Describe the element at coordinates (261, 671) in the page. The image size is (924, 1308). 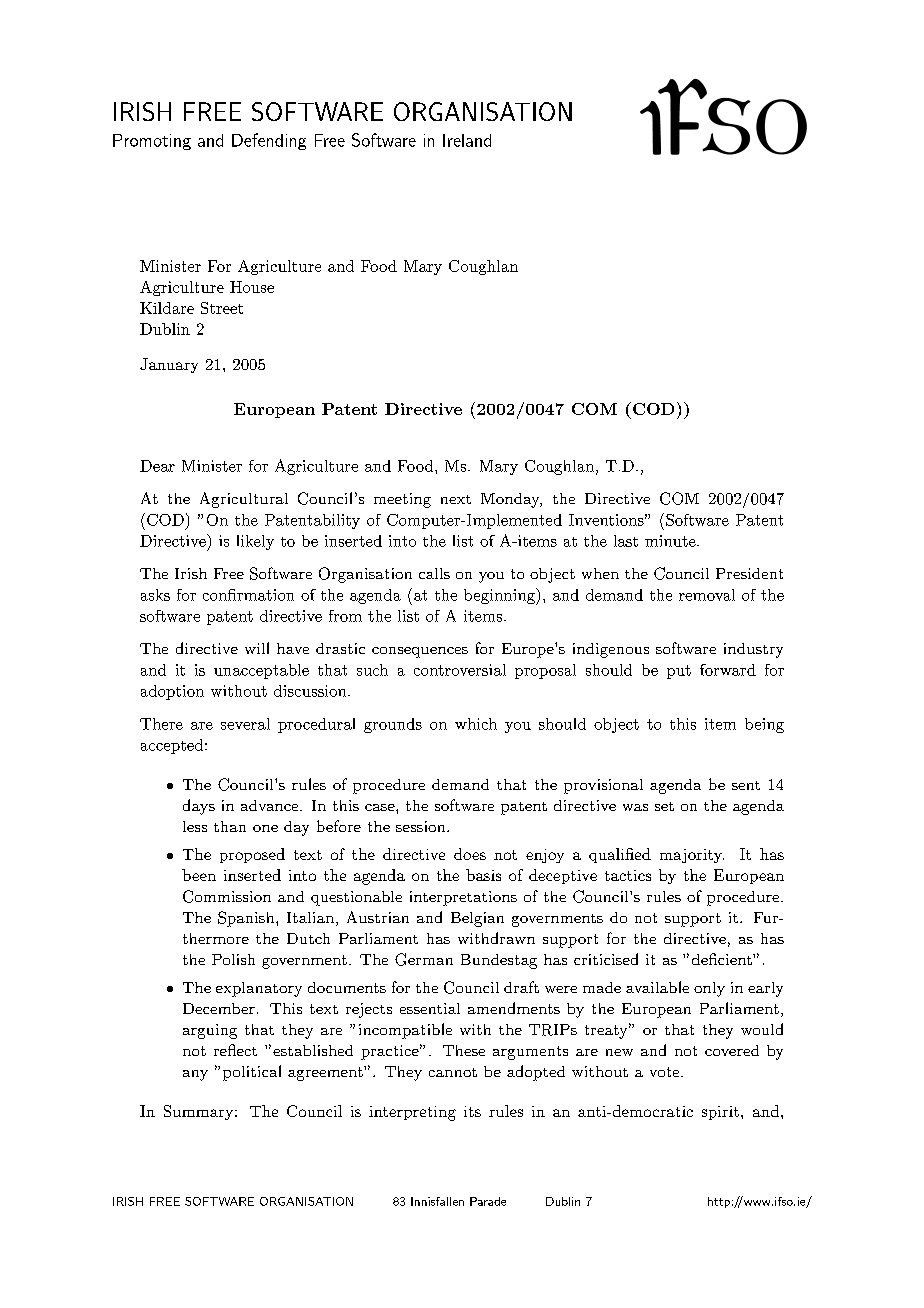
I see `unacceptable` at that location.
